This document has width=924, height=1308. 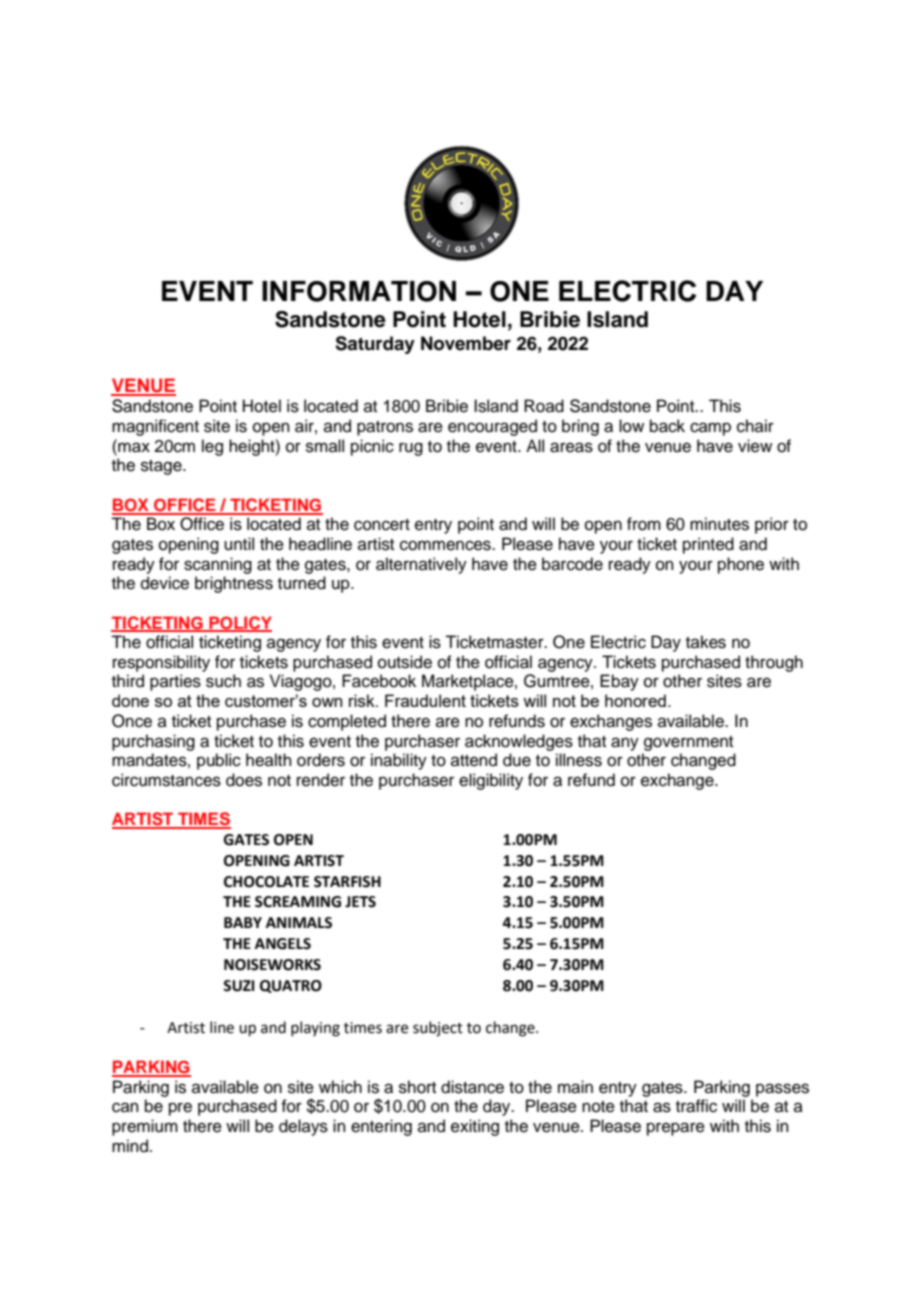 What do you see at coordinates (688, 743) in the document?
I see `government` at bounding box center [688, 743].
